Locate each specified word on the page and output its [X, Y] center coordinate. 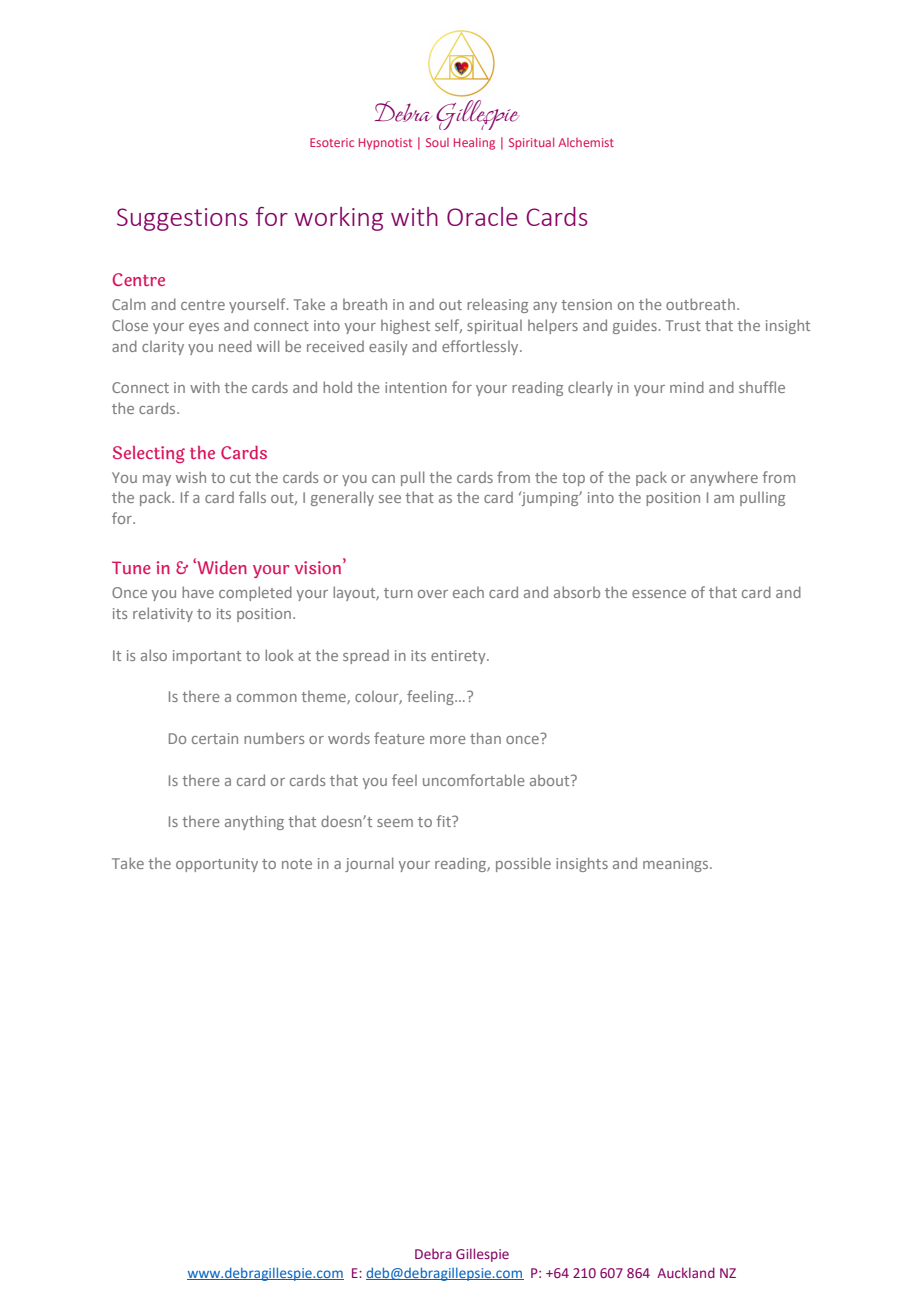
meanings [677, 865]
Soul [437, 142]
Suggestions [182, 219]
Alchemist [586, 142]
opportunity [217, 865]
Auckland [686, 1272]
